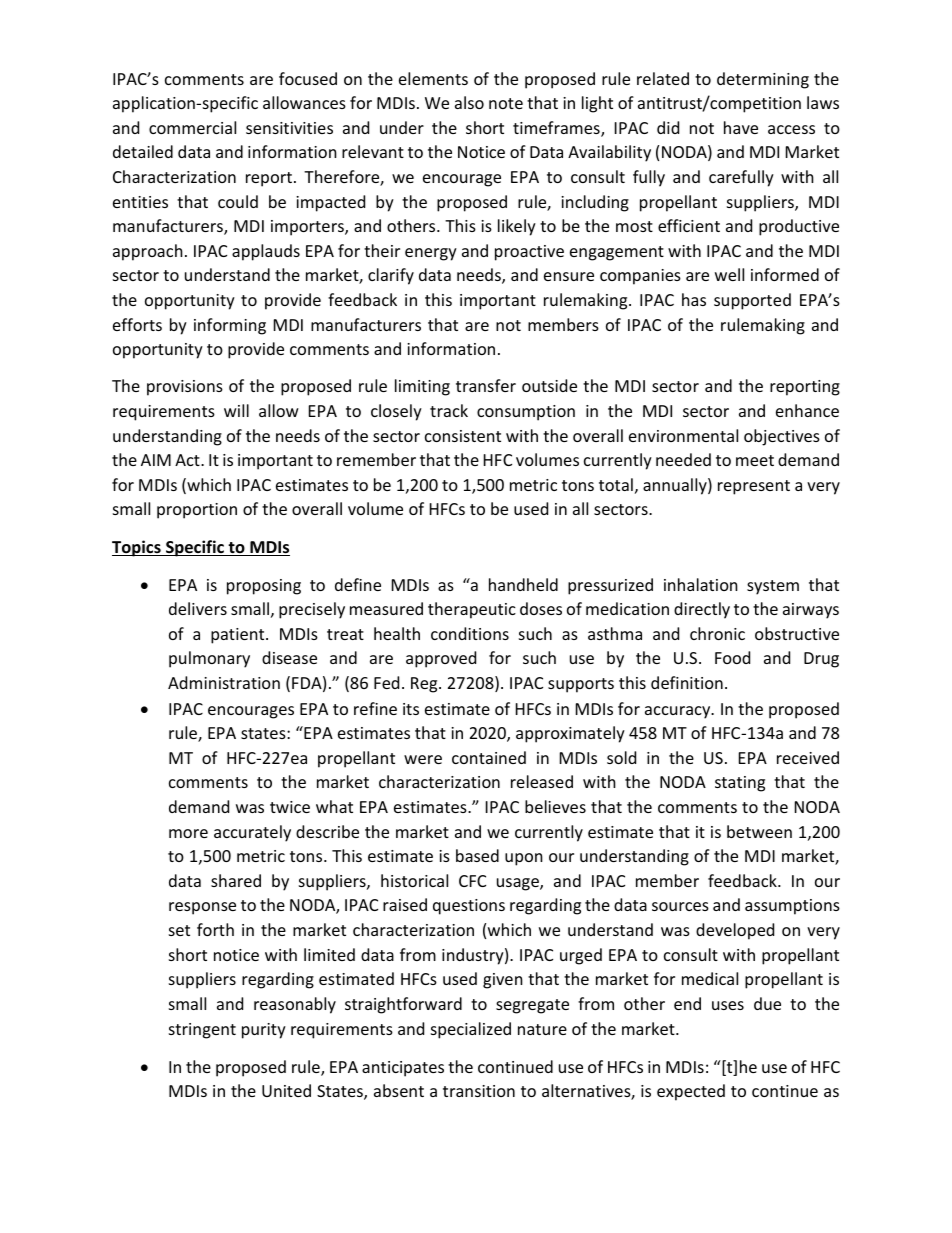 This page has height=1233, width=952. Describe the element at coordinates (782, 437) in the page. I see `objectives` at that location.
